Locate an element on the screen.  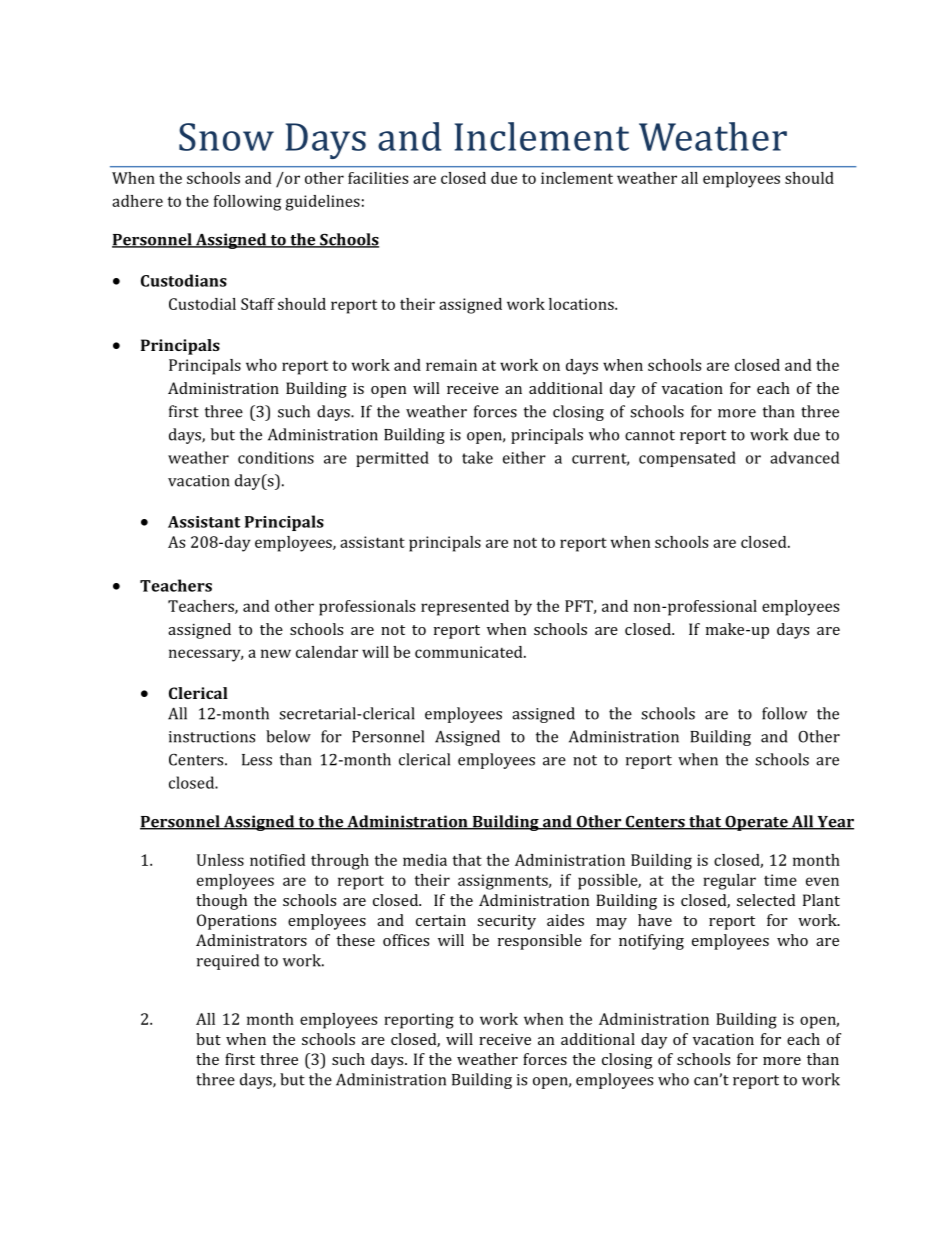
advanced is located at coordinates (804, 457).
